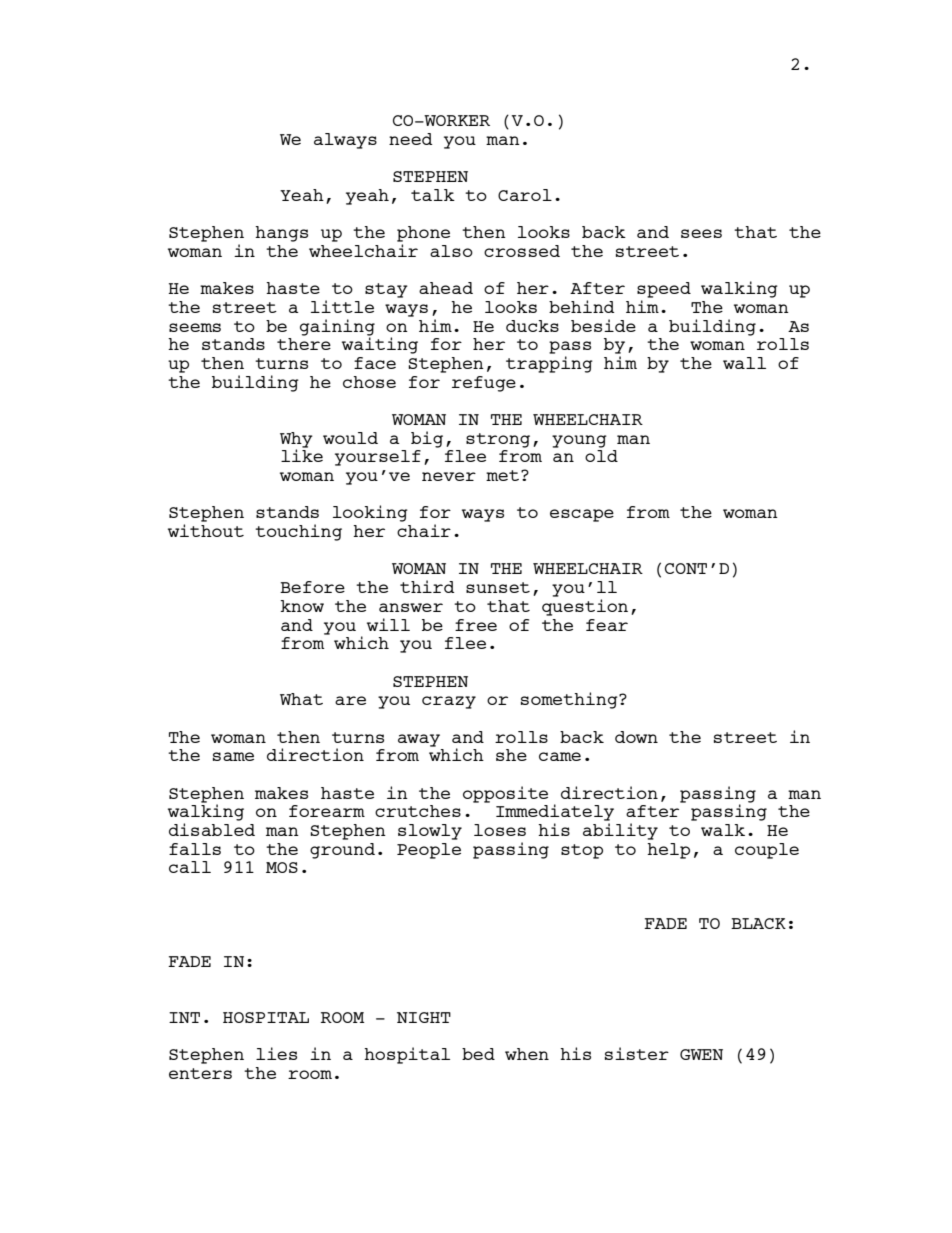  Describe the element at coordinates (478, 1054) in the page. I see `bed` at that location.
